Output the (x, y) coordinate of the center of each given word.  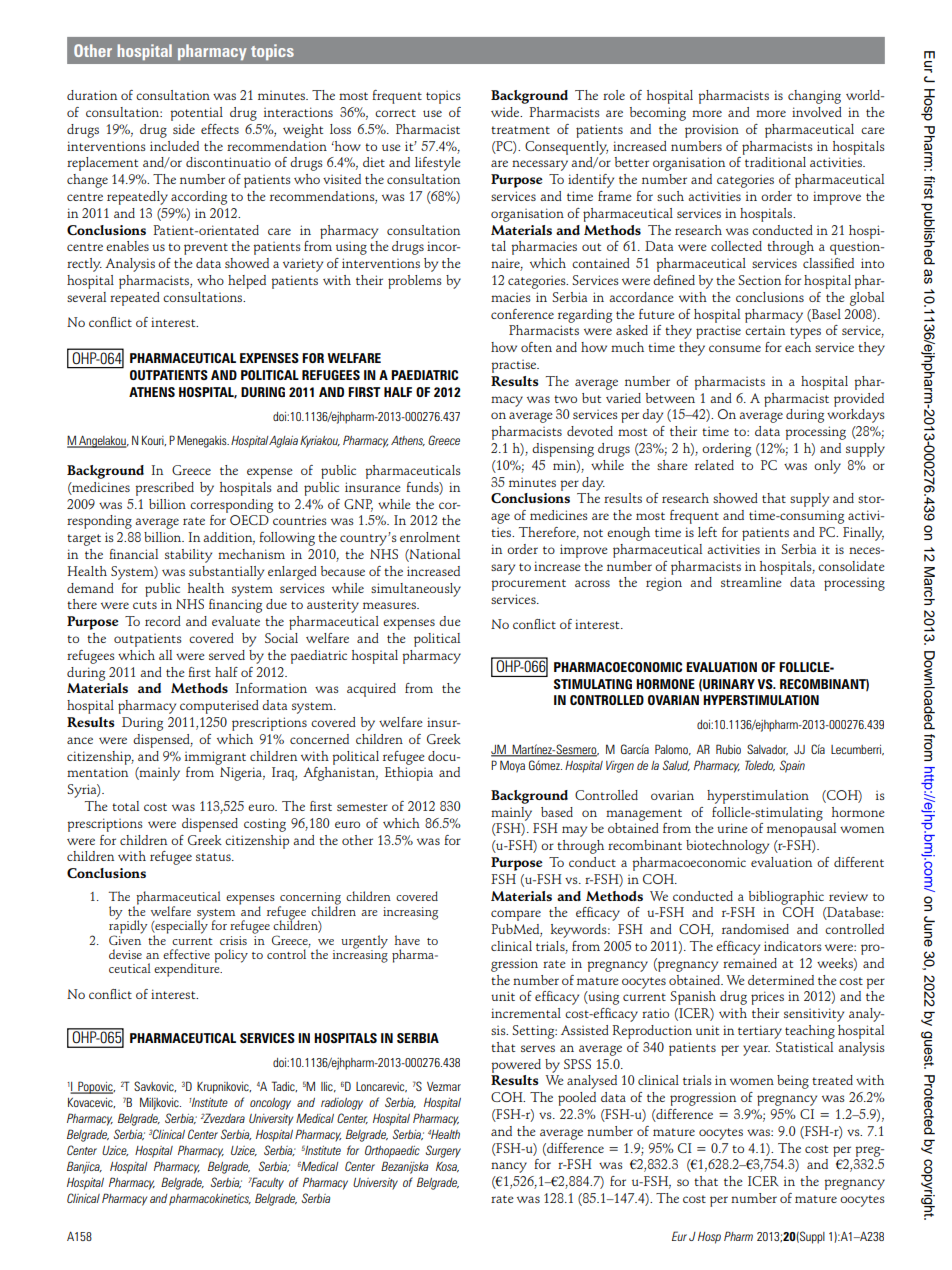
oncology (270, 1104)
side (184, 129)
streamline (751, 582)
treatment (520, 130)
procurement (528, 585)
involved (817, 112)
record (163, 621)
